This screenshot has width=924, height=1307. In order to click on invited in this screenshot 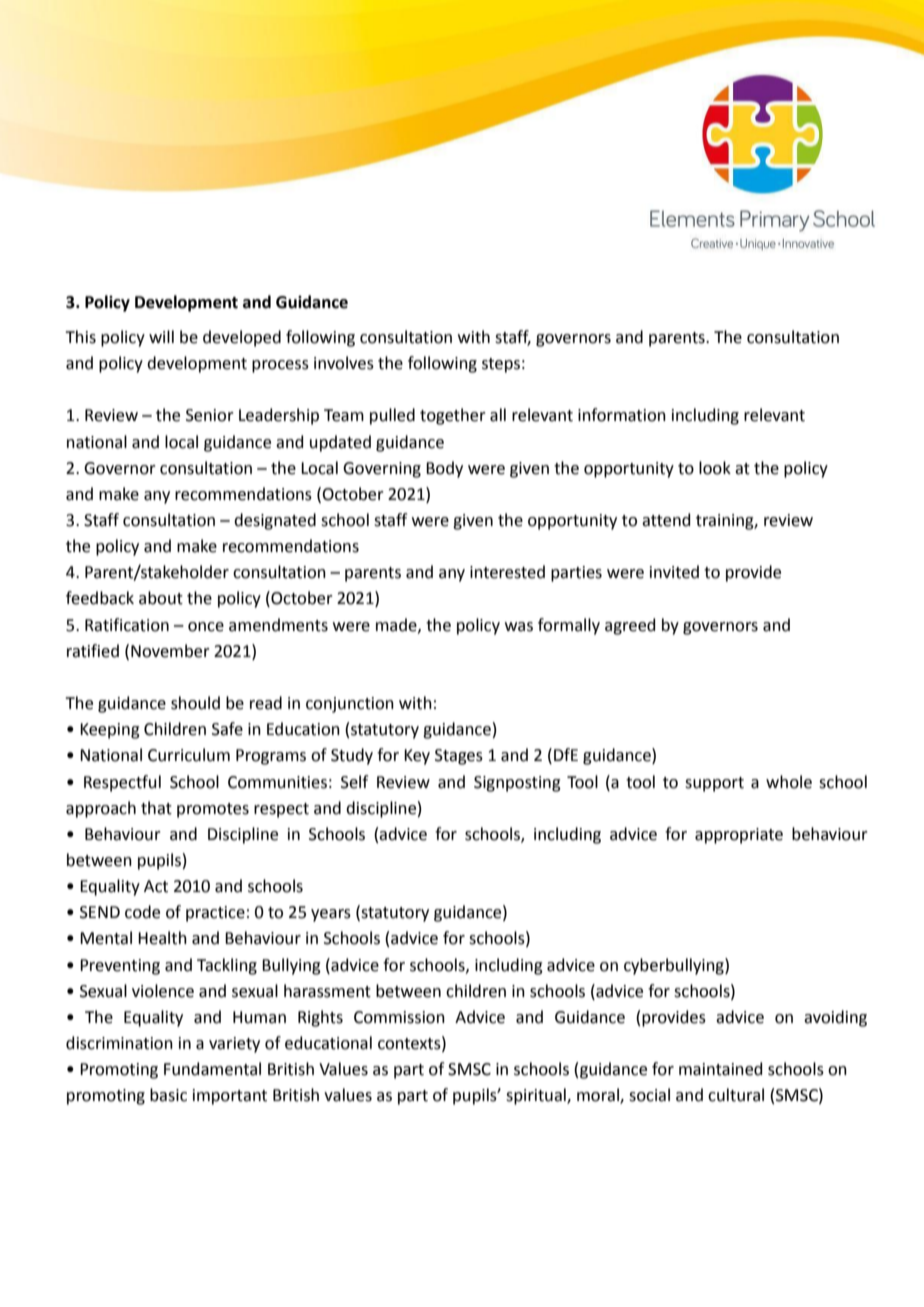, I will do `click(674, 572)`.
